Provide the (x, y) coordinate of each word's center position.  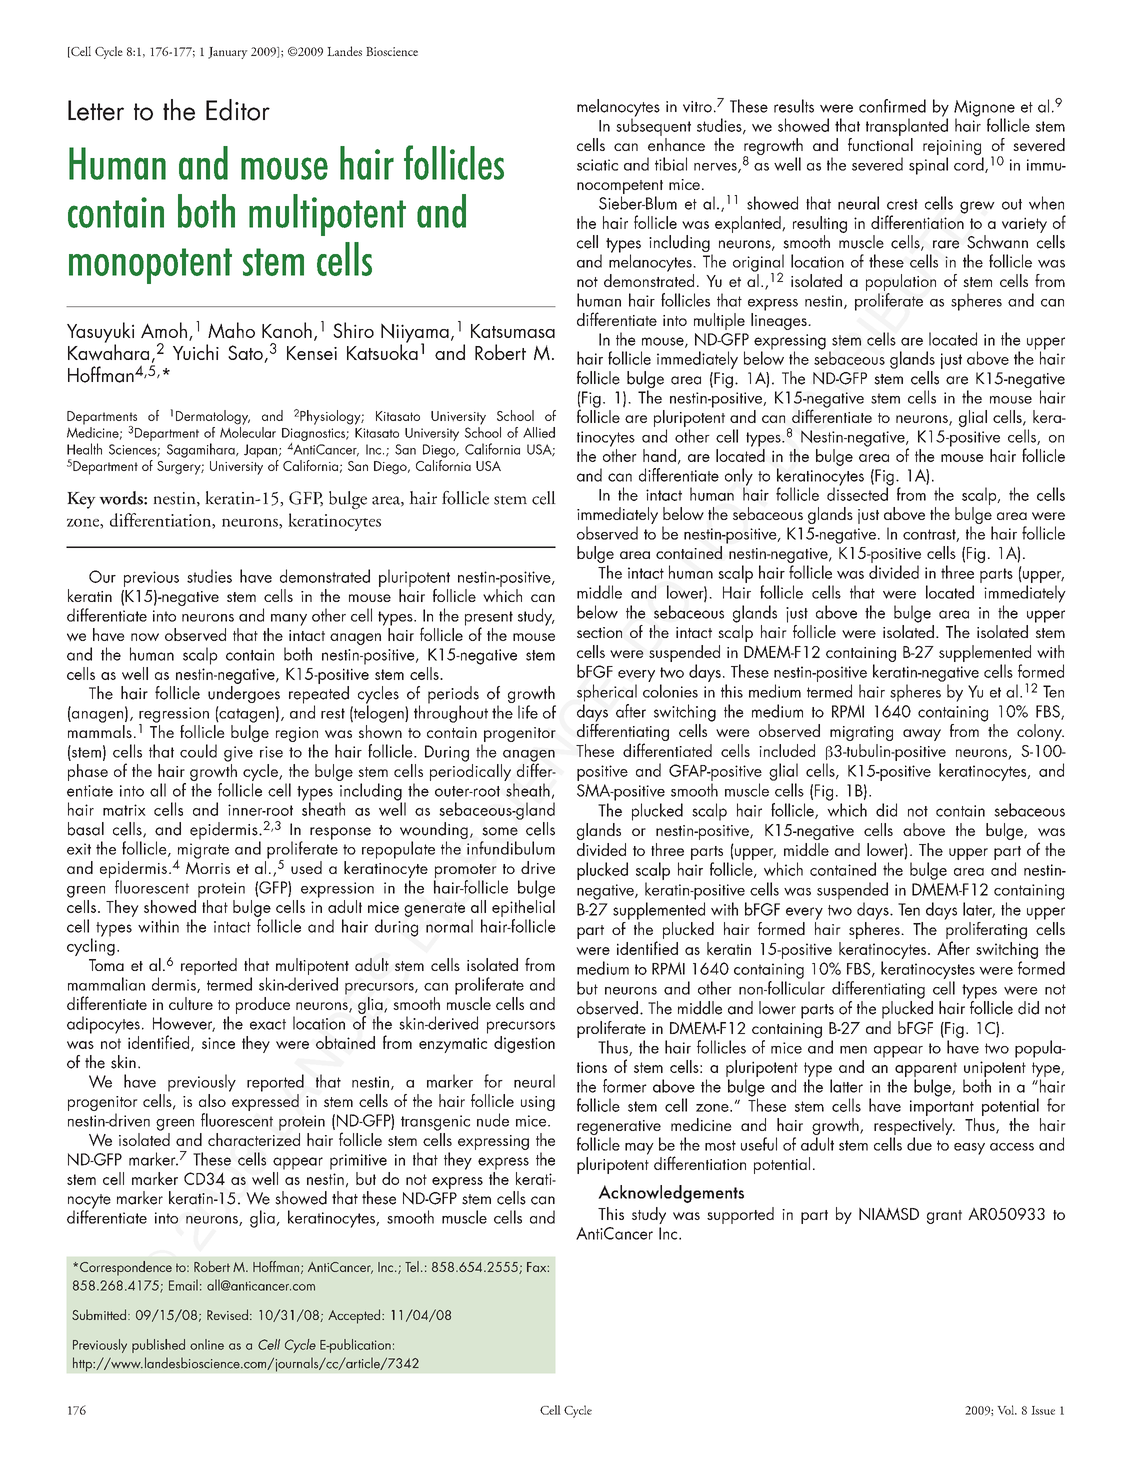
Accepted (355, 1316)
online (207, 1344)
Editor (238, 110)
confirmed (892, 106)
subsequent (653, 126)
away (922, 735)
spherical (607, 693)
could (198, 751)
